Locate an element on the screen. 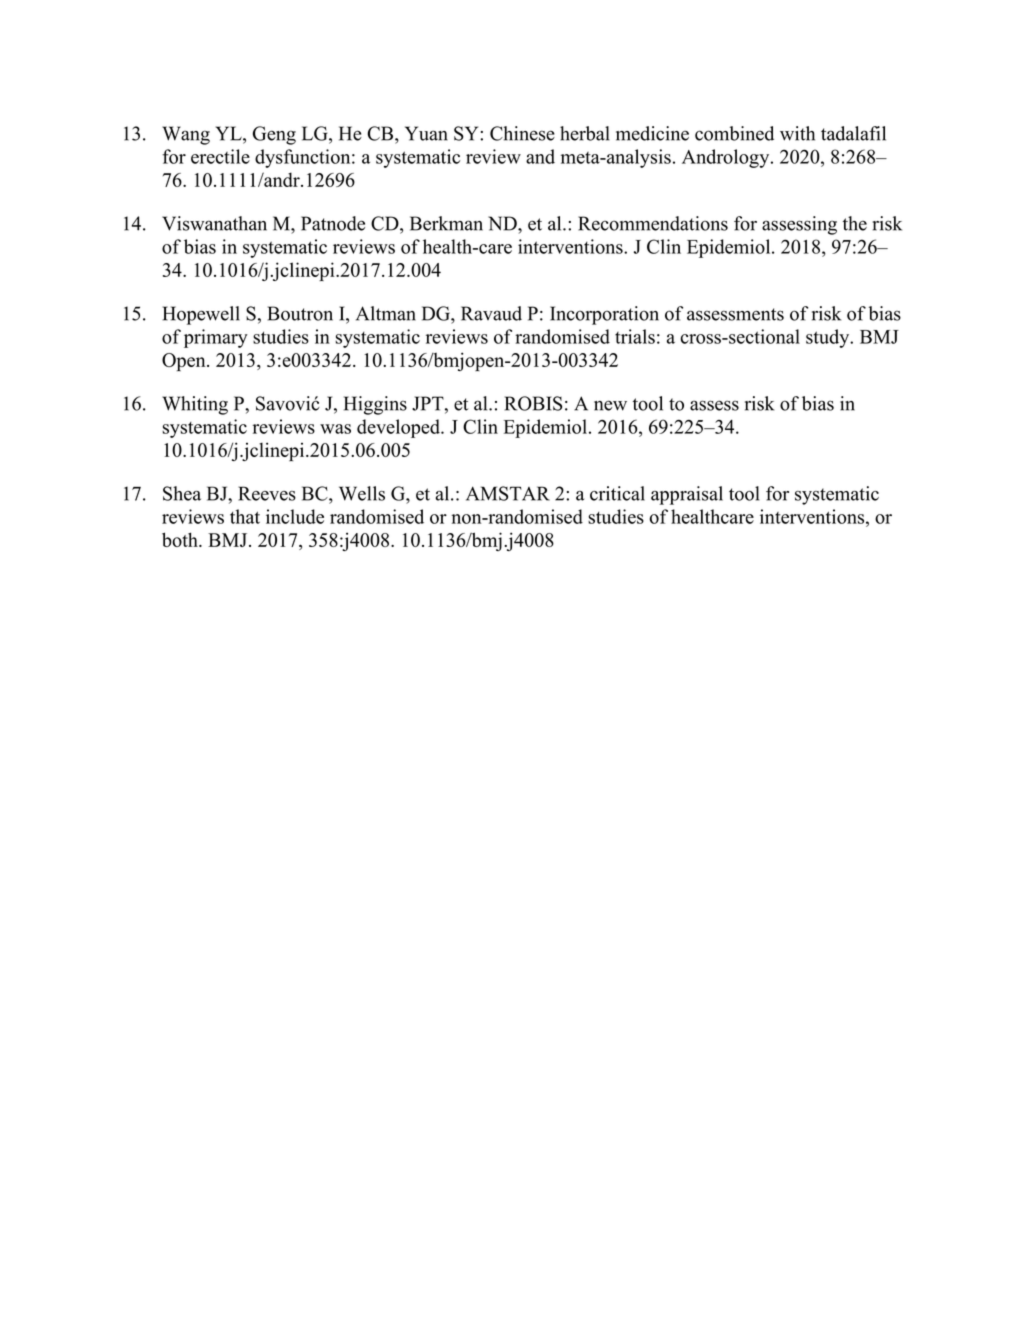  primary is located at coordinates (216, 338).
